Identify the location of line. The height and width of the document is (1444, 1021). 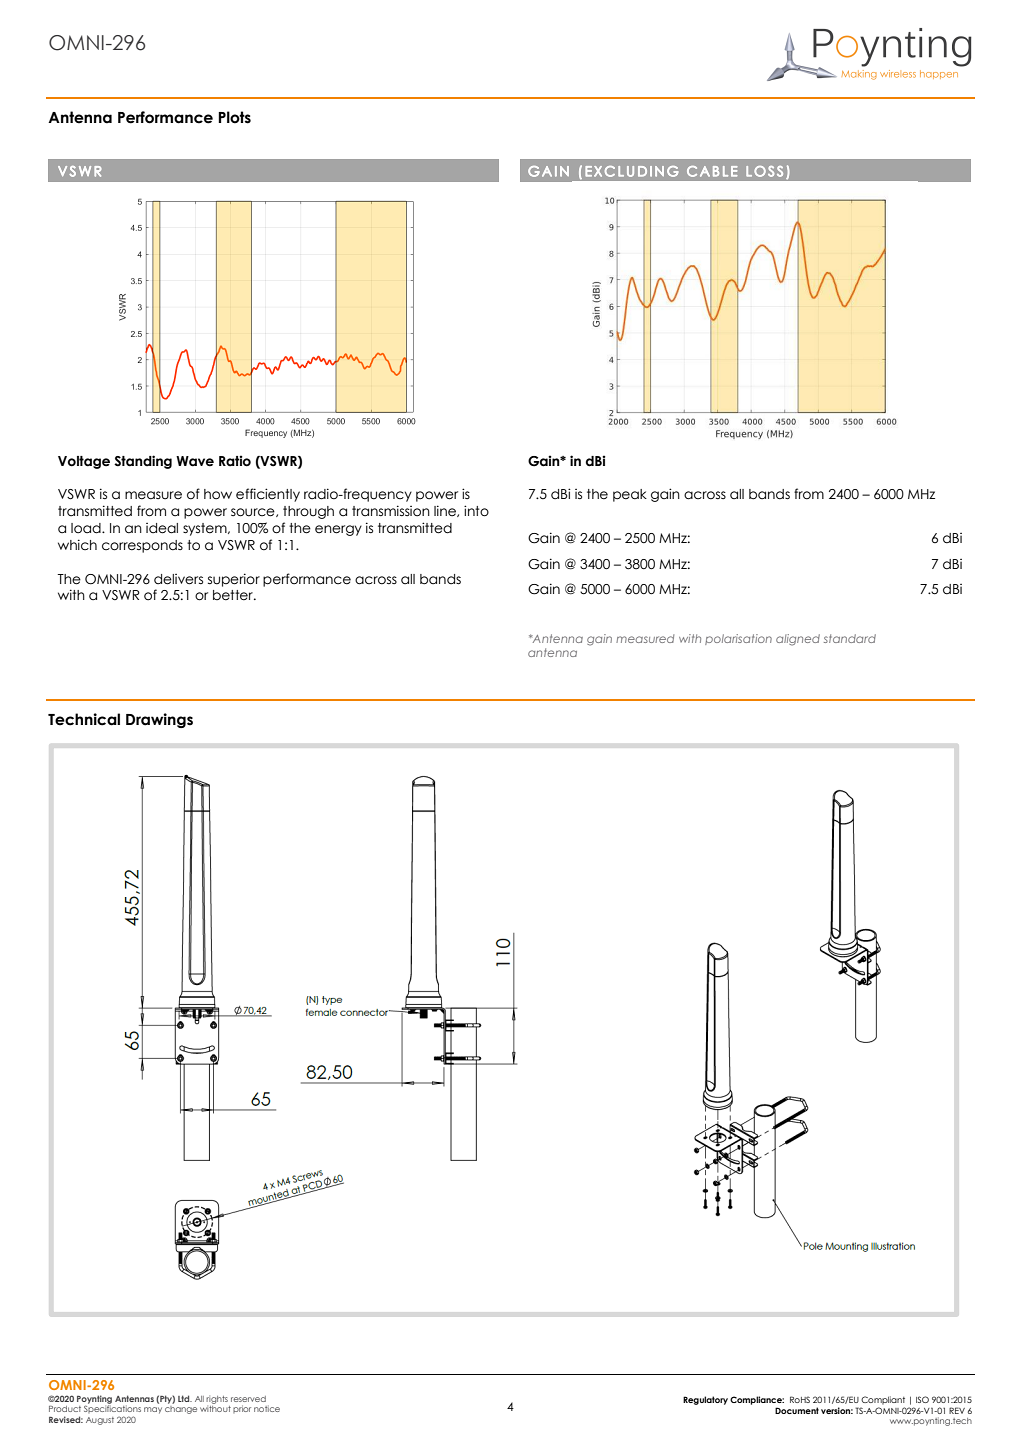
(446, 511).
